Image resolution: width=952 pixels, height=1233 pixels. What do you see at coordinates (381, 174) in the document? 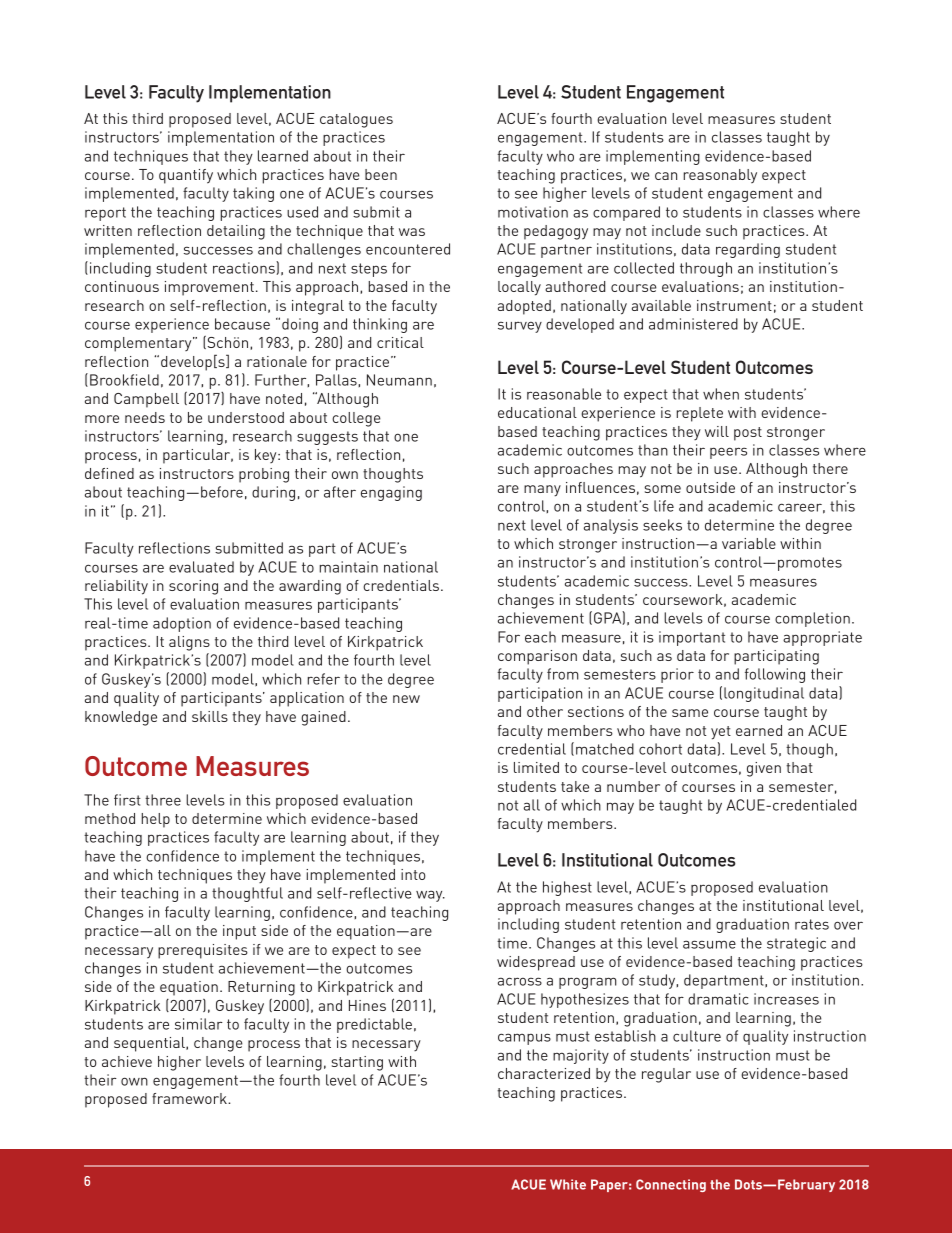
I see `been` at bounding box center [381, 174].
